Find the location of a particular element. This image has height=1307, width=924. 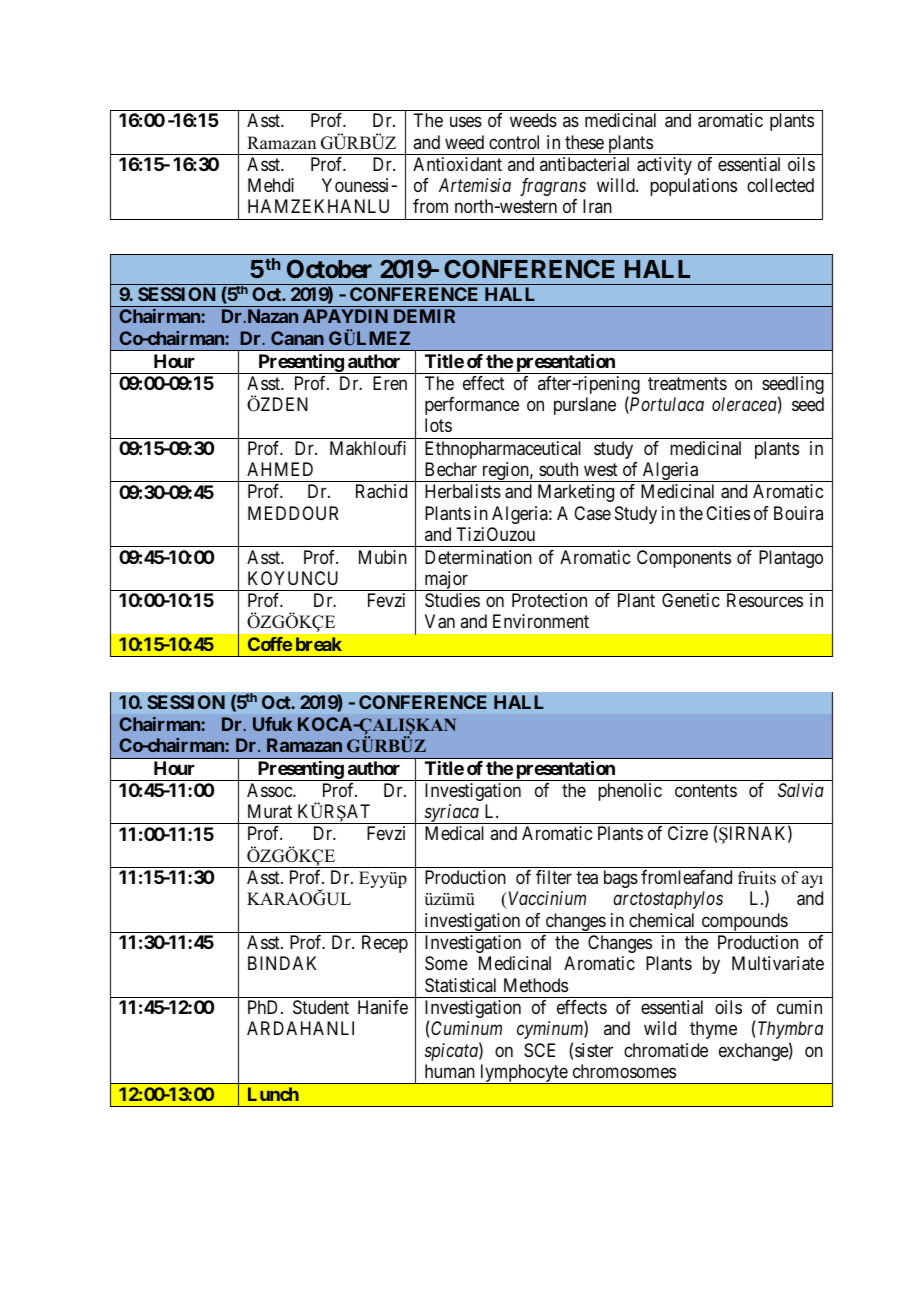

Murat is located at coordinates (270, 811).
